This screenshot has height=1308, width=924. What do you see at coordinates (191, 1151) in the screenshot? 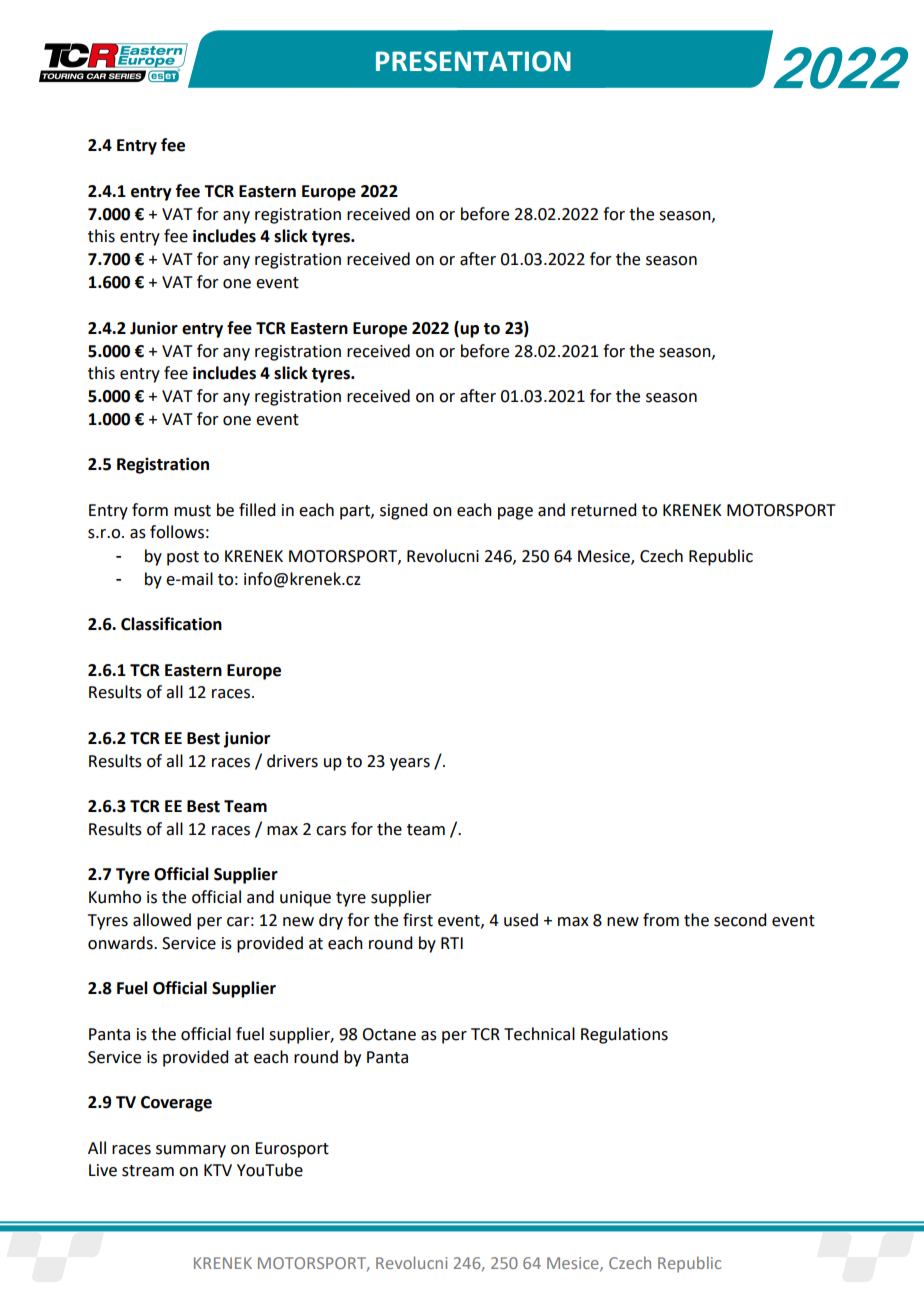
I see `summary` at bounding box center [191, 1151].
